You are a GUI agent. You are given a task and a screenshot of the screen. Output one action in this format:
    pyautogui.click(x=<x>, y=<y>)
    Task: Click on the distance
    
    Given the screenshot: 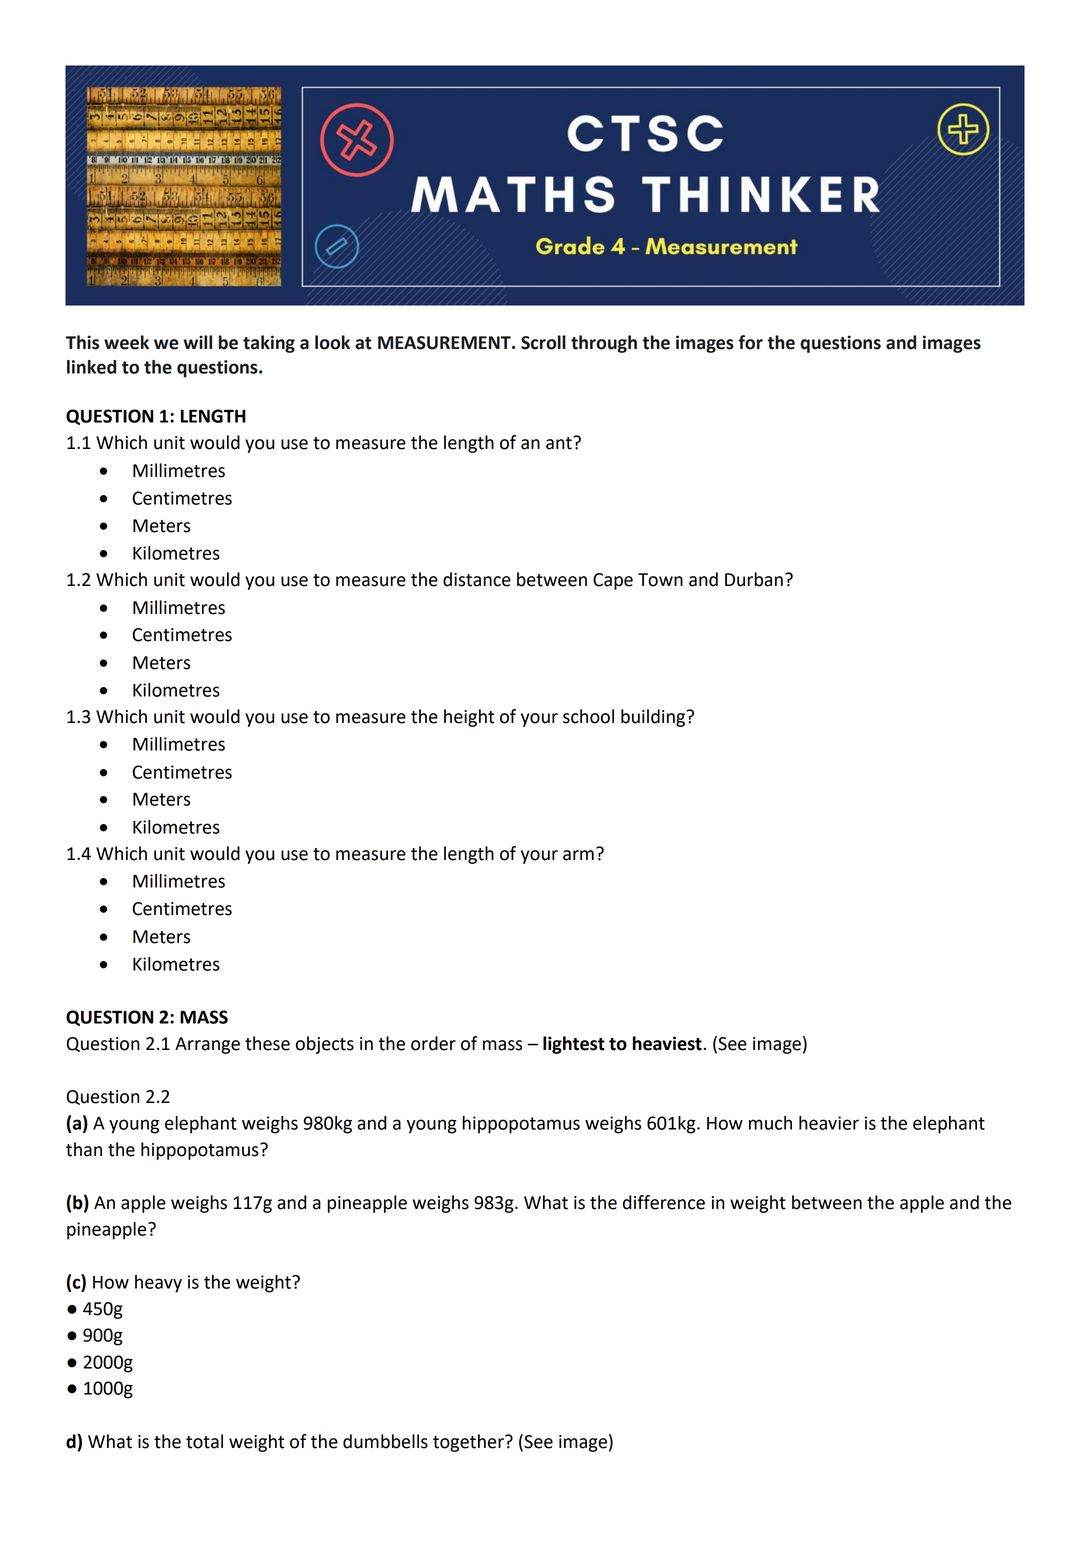 What is the action you would take?
    pyautogui.click(x=477, y=579)
